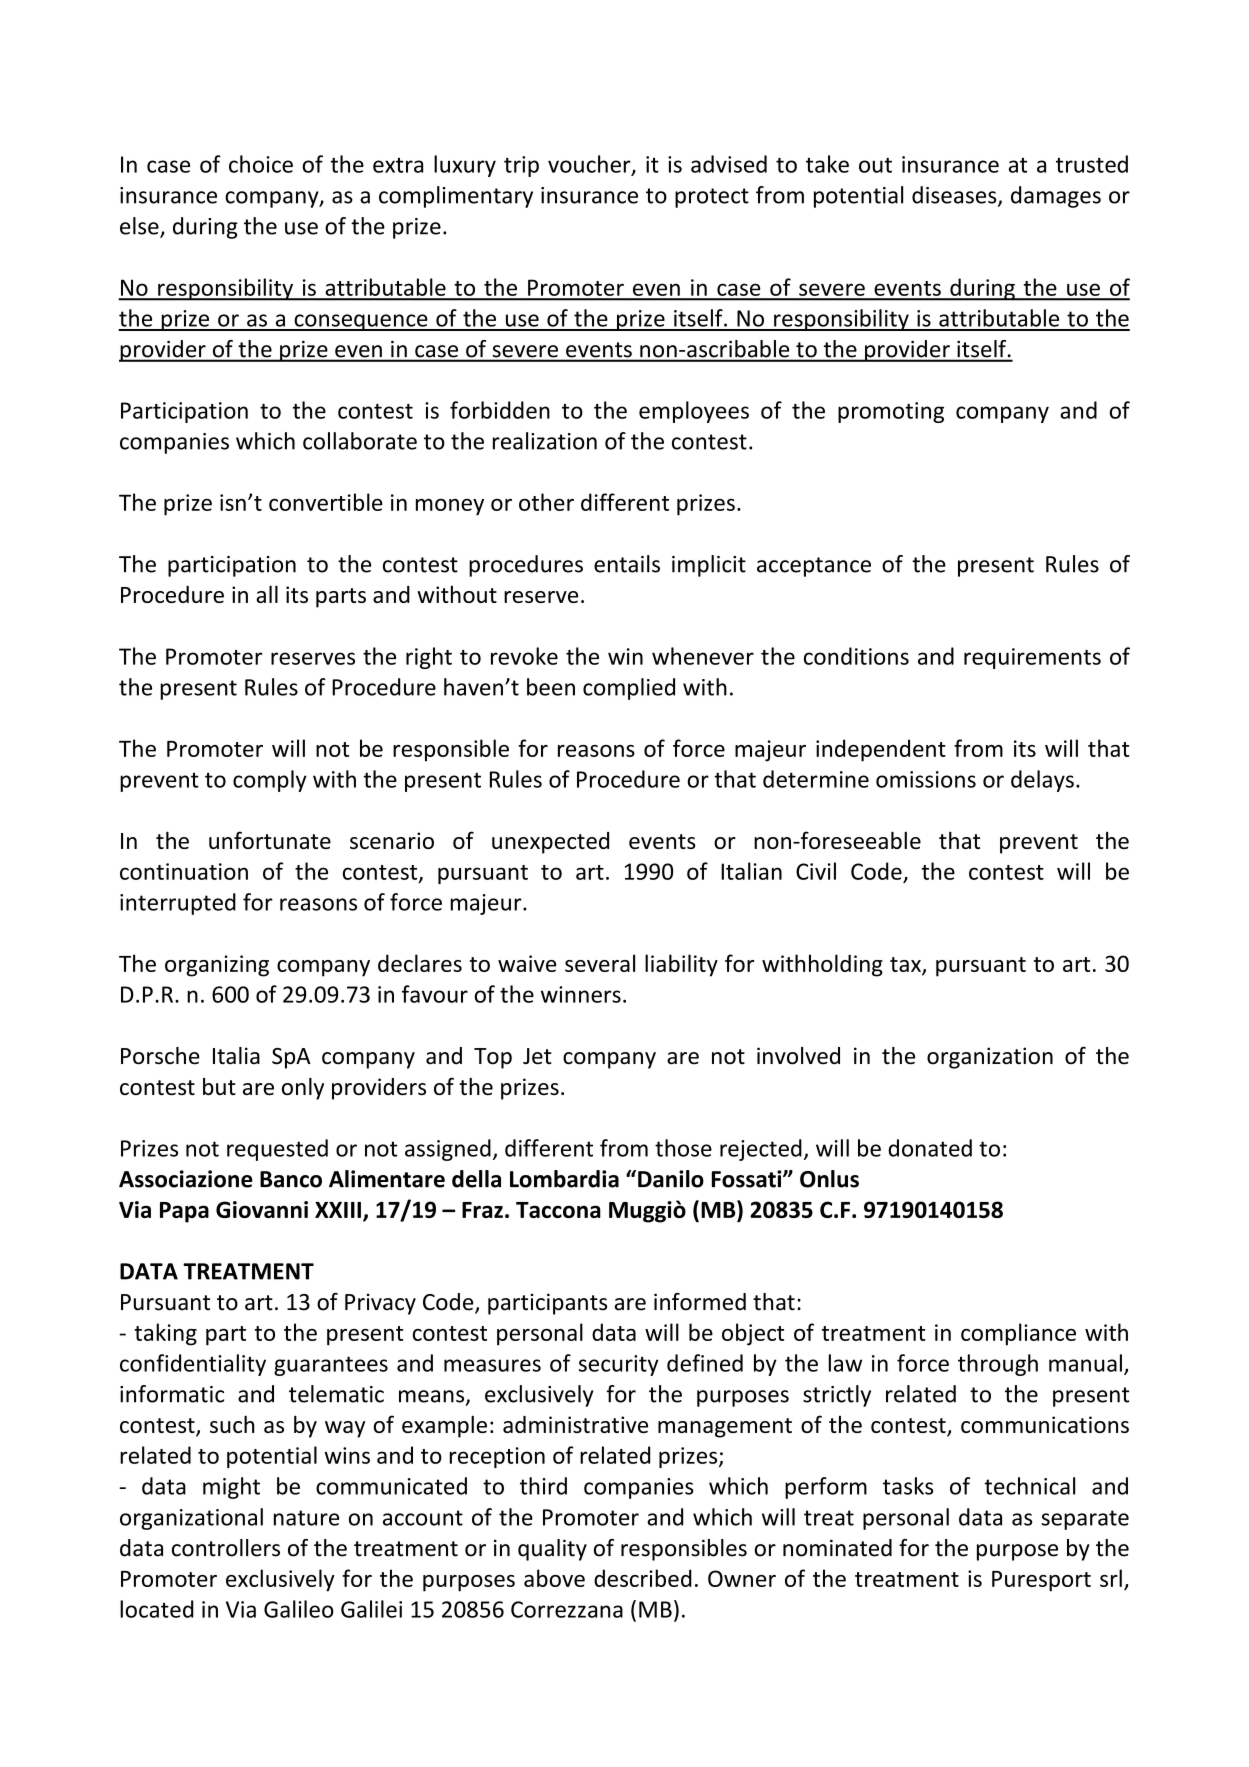 Image resolution: width=1249 pixels, height=1767 pixels. I want to click on those, so click(683, 1148).
